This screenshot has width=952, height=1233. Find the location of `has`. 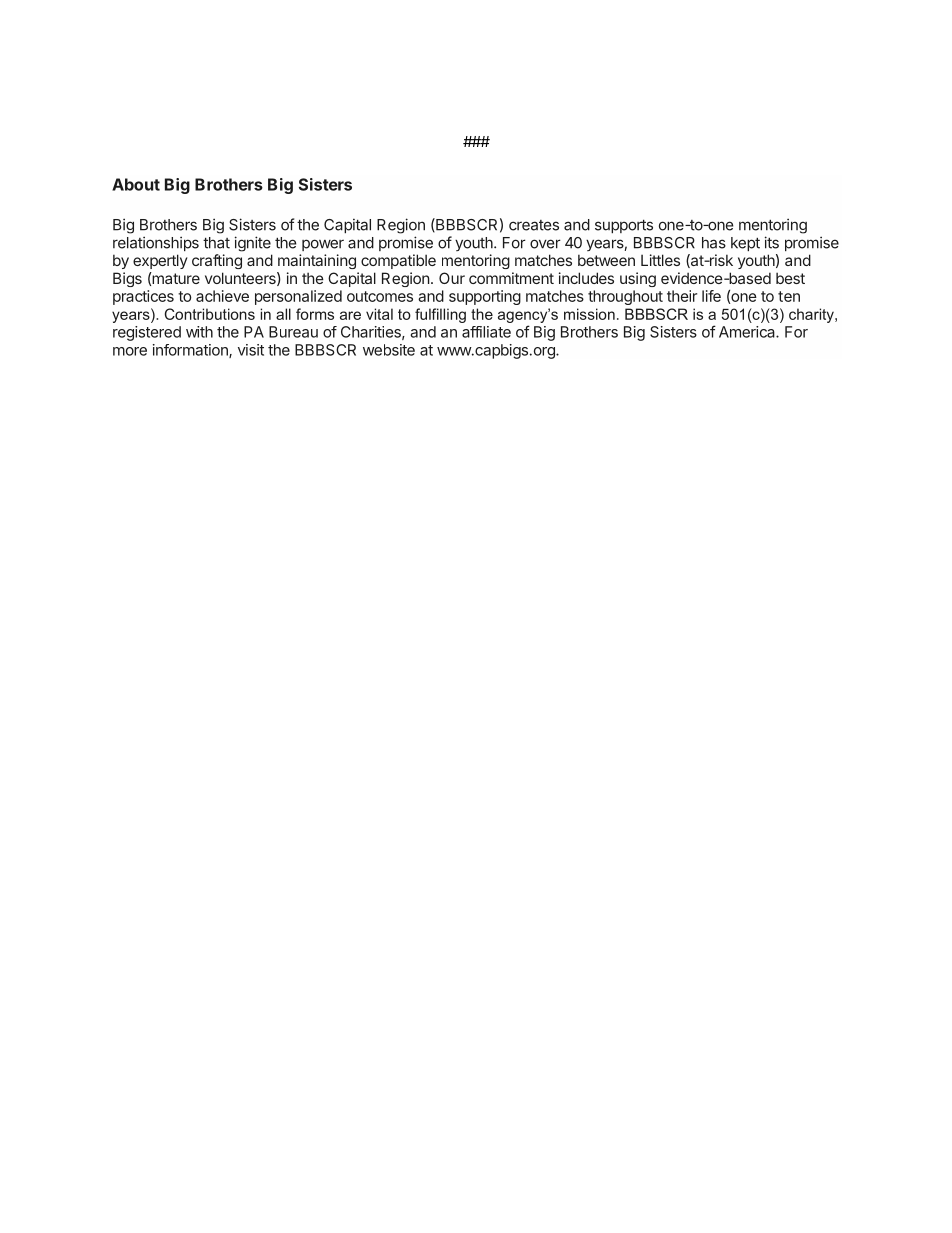

has is located at coordinates (714, 243).
